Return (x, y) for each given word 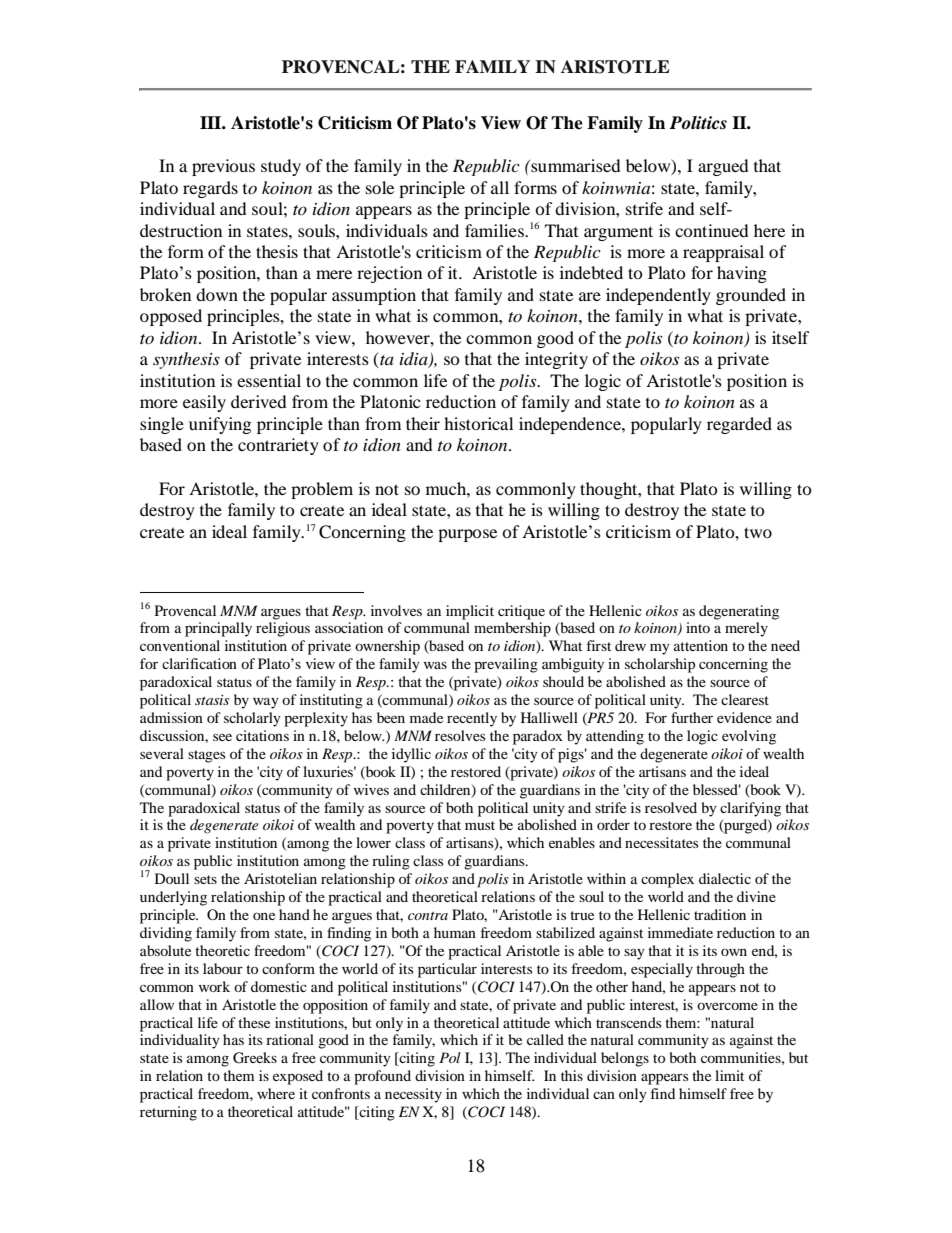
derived (259, 401)
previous (223, 167)
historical (478, 423)
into (698, 627)
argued (723, 167)
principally (218, 629)
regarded (739, 425)
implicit (470, 612)
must (480, 825)
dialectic (725, 878)
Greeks (255, 1058)
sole (380, 187)
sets (205, 879)
